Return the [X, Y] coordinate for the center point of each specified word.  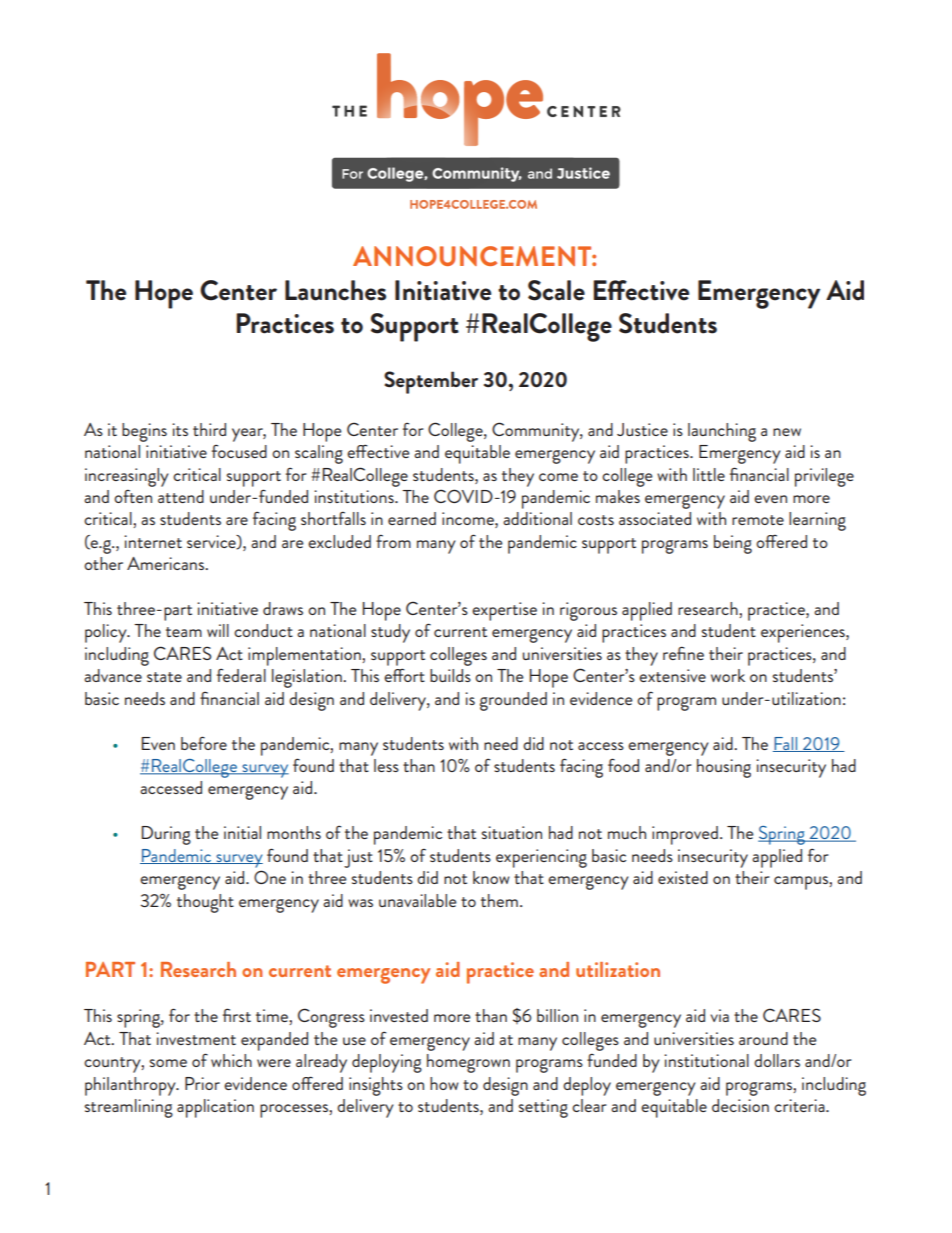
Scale [556, 290]
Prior [202, 1083]
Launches [335, 290]
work [728, 675]
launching [722, 432]
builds [450, 675]
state [164, 677]
